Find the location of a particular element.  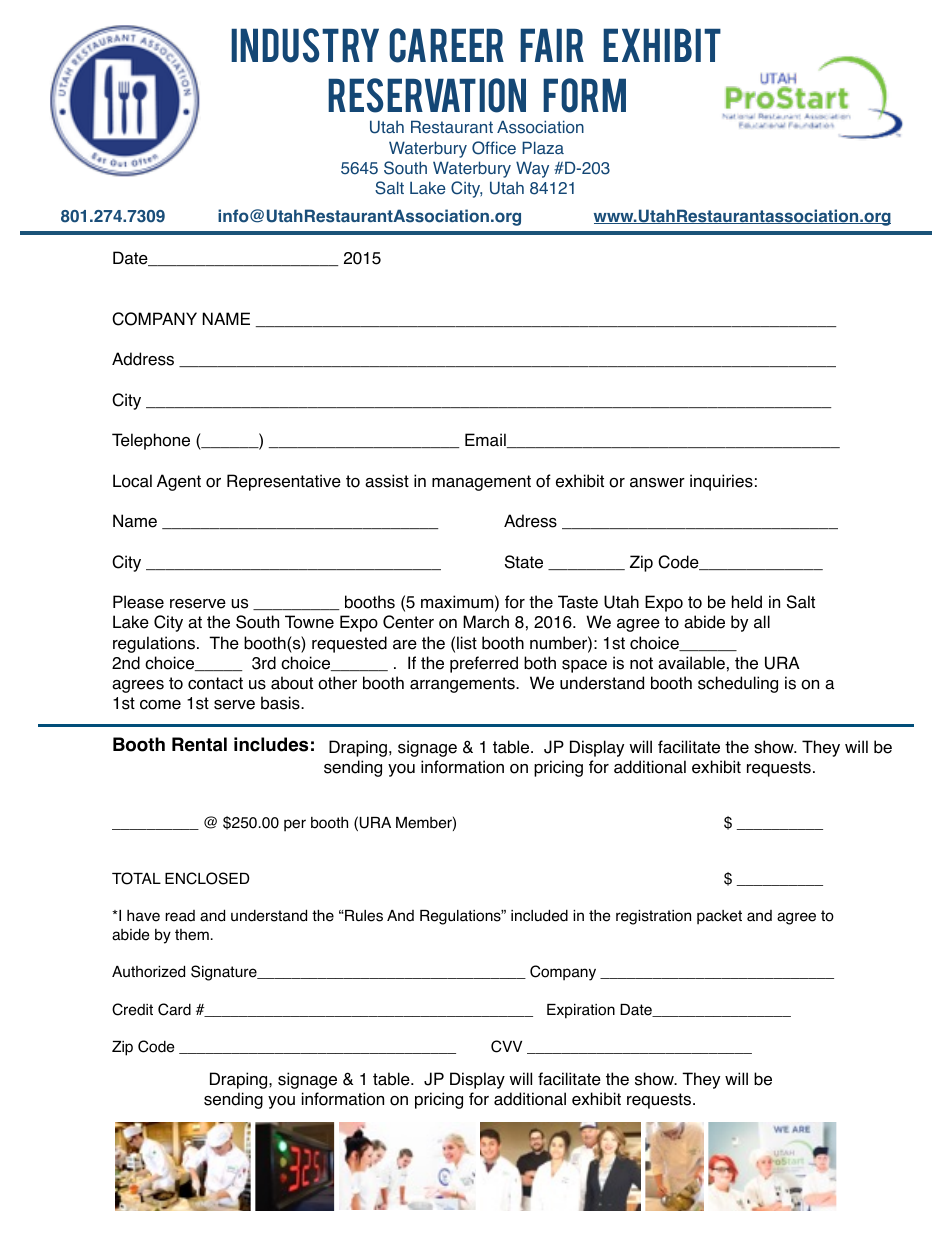

management is located at coordinates (481, 483).
